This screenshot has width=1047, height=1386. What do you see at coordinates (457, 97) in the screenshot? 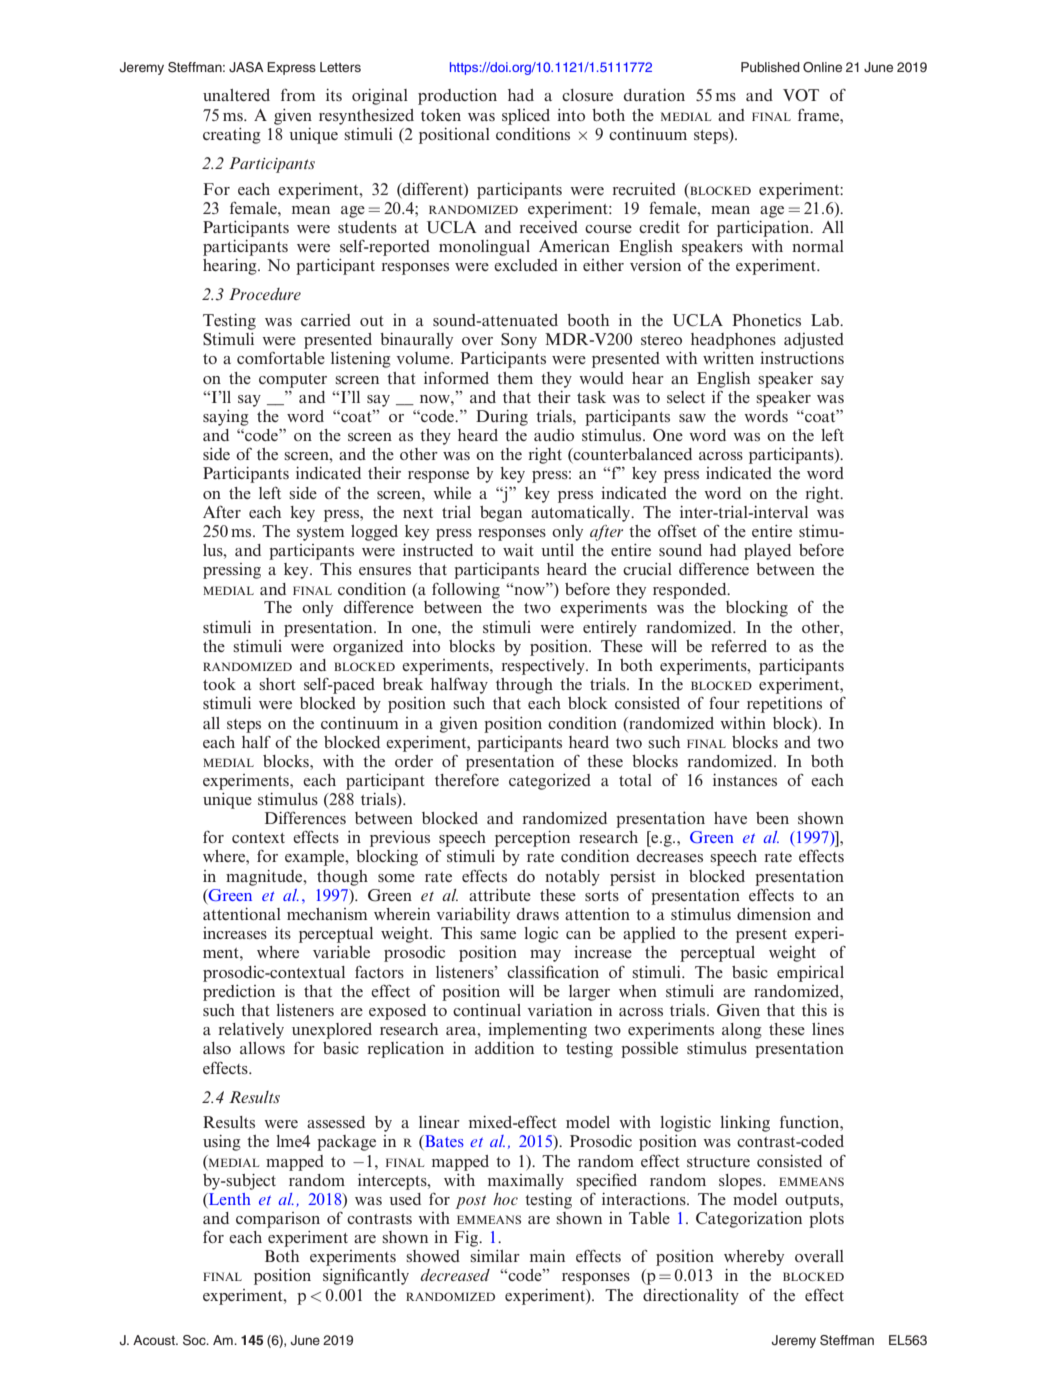
I see `production` at bounding box center [457, 97].
